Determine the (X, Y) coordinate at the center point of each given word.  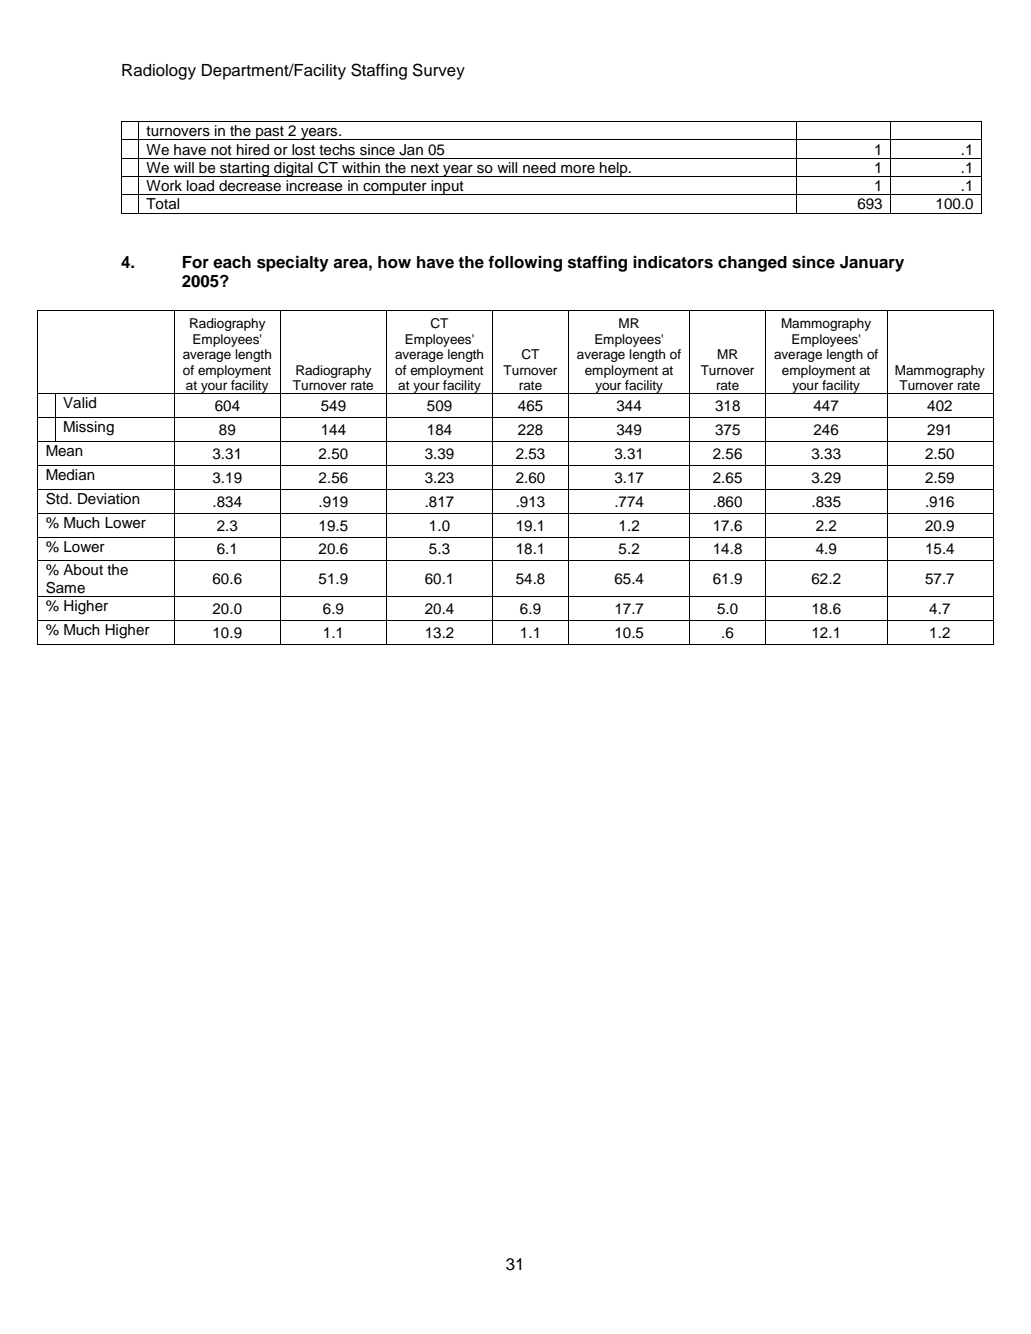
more (578, 169)
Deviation (109, 499)
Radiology (159, 72)
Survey (438, 71)
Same (65, 588)
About (83, 570)
